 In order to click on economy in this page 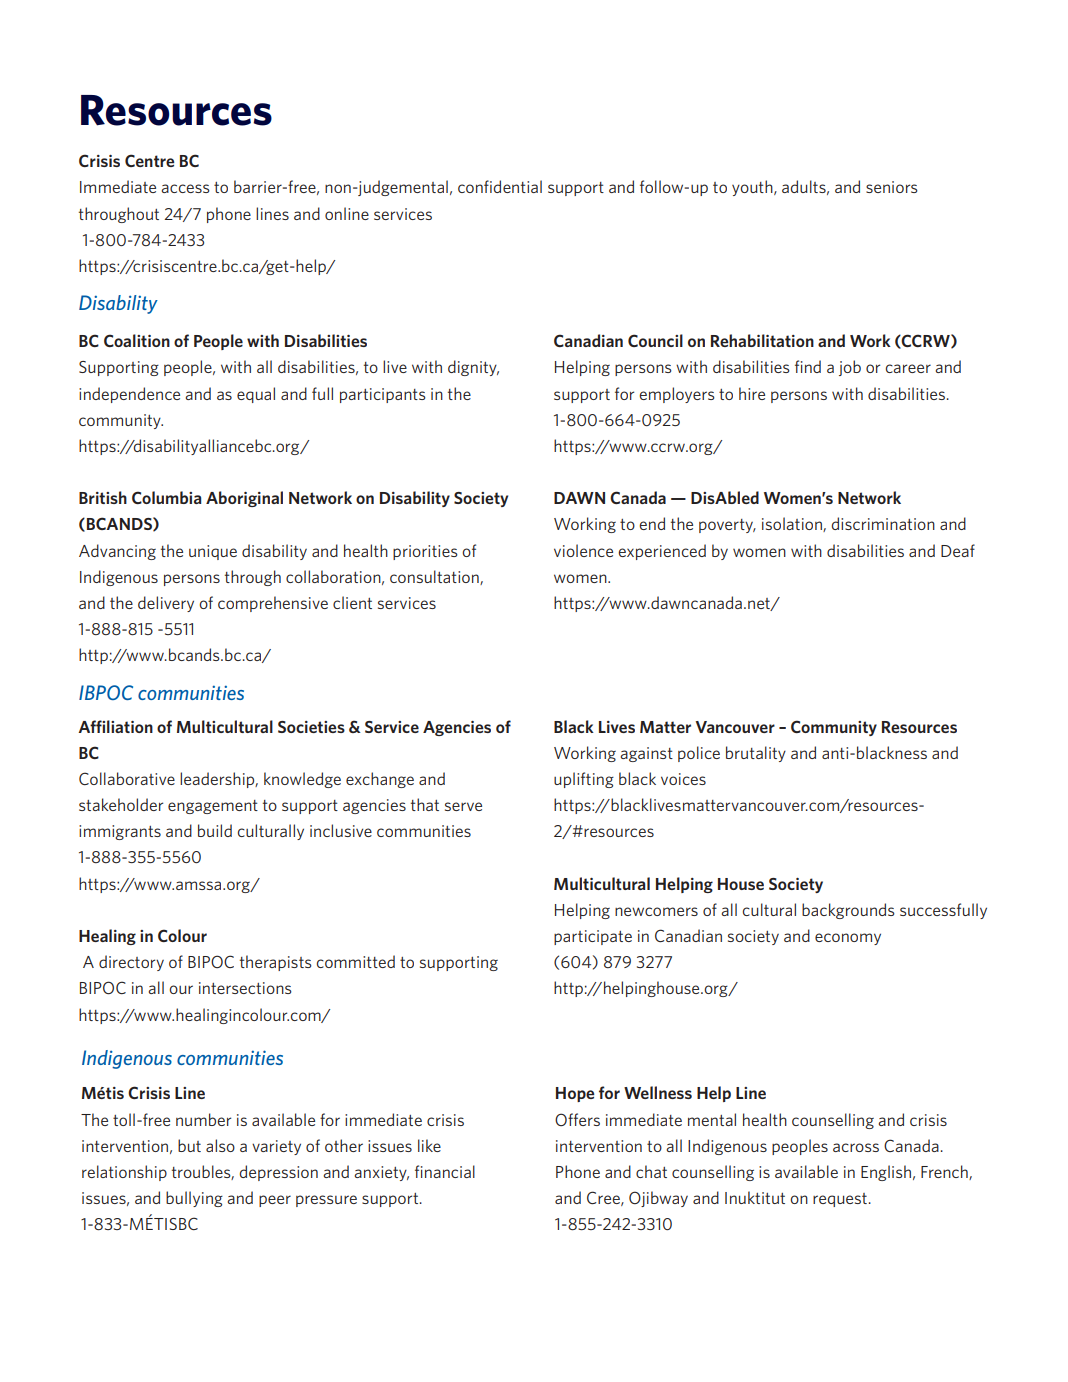, I will do `click(848, 939)`.
